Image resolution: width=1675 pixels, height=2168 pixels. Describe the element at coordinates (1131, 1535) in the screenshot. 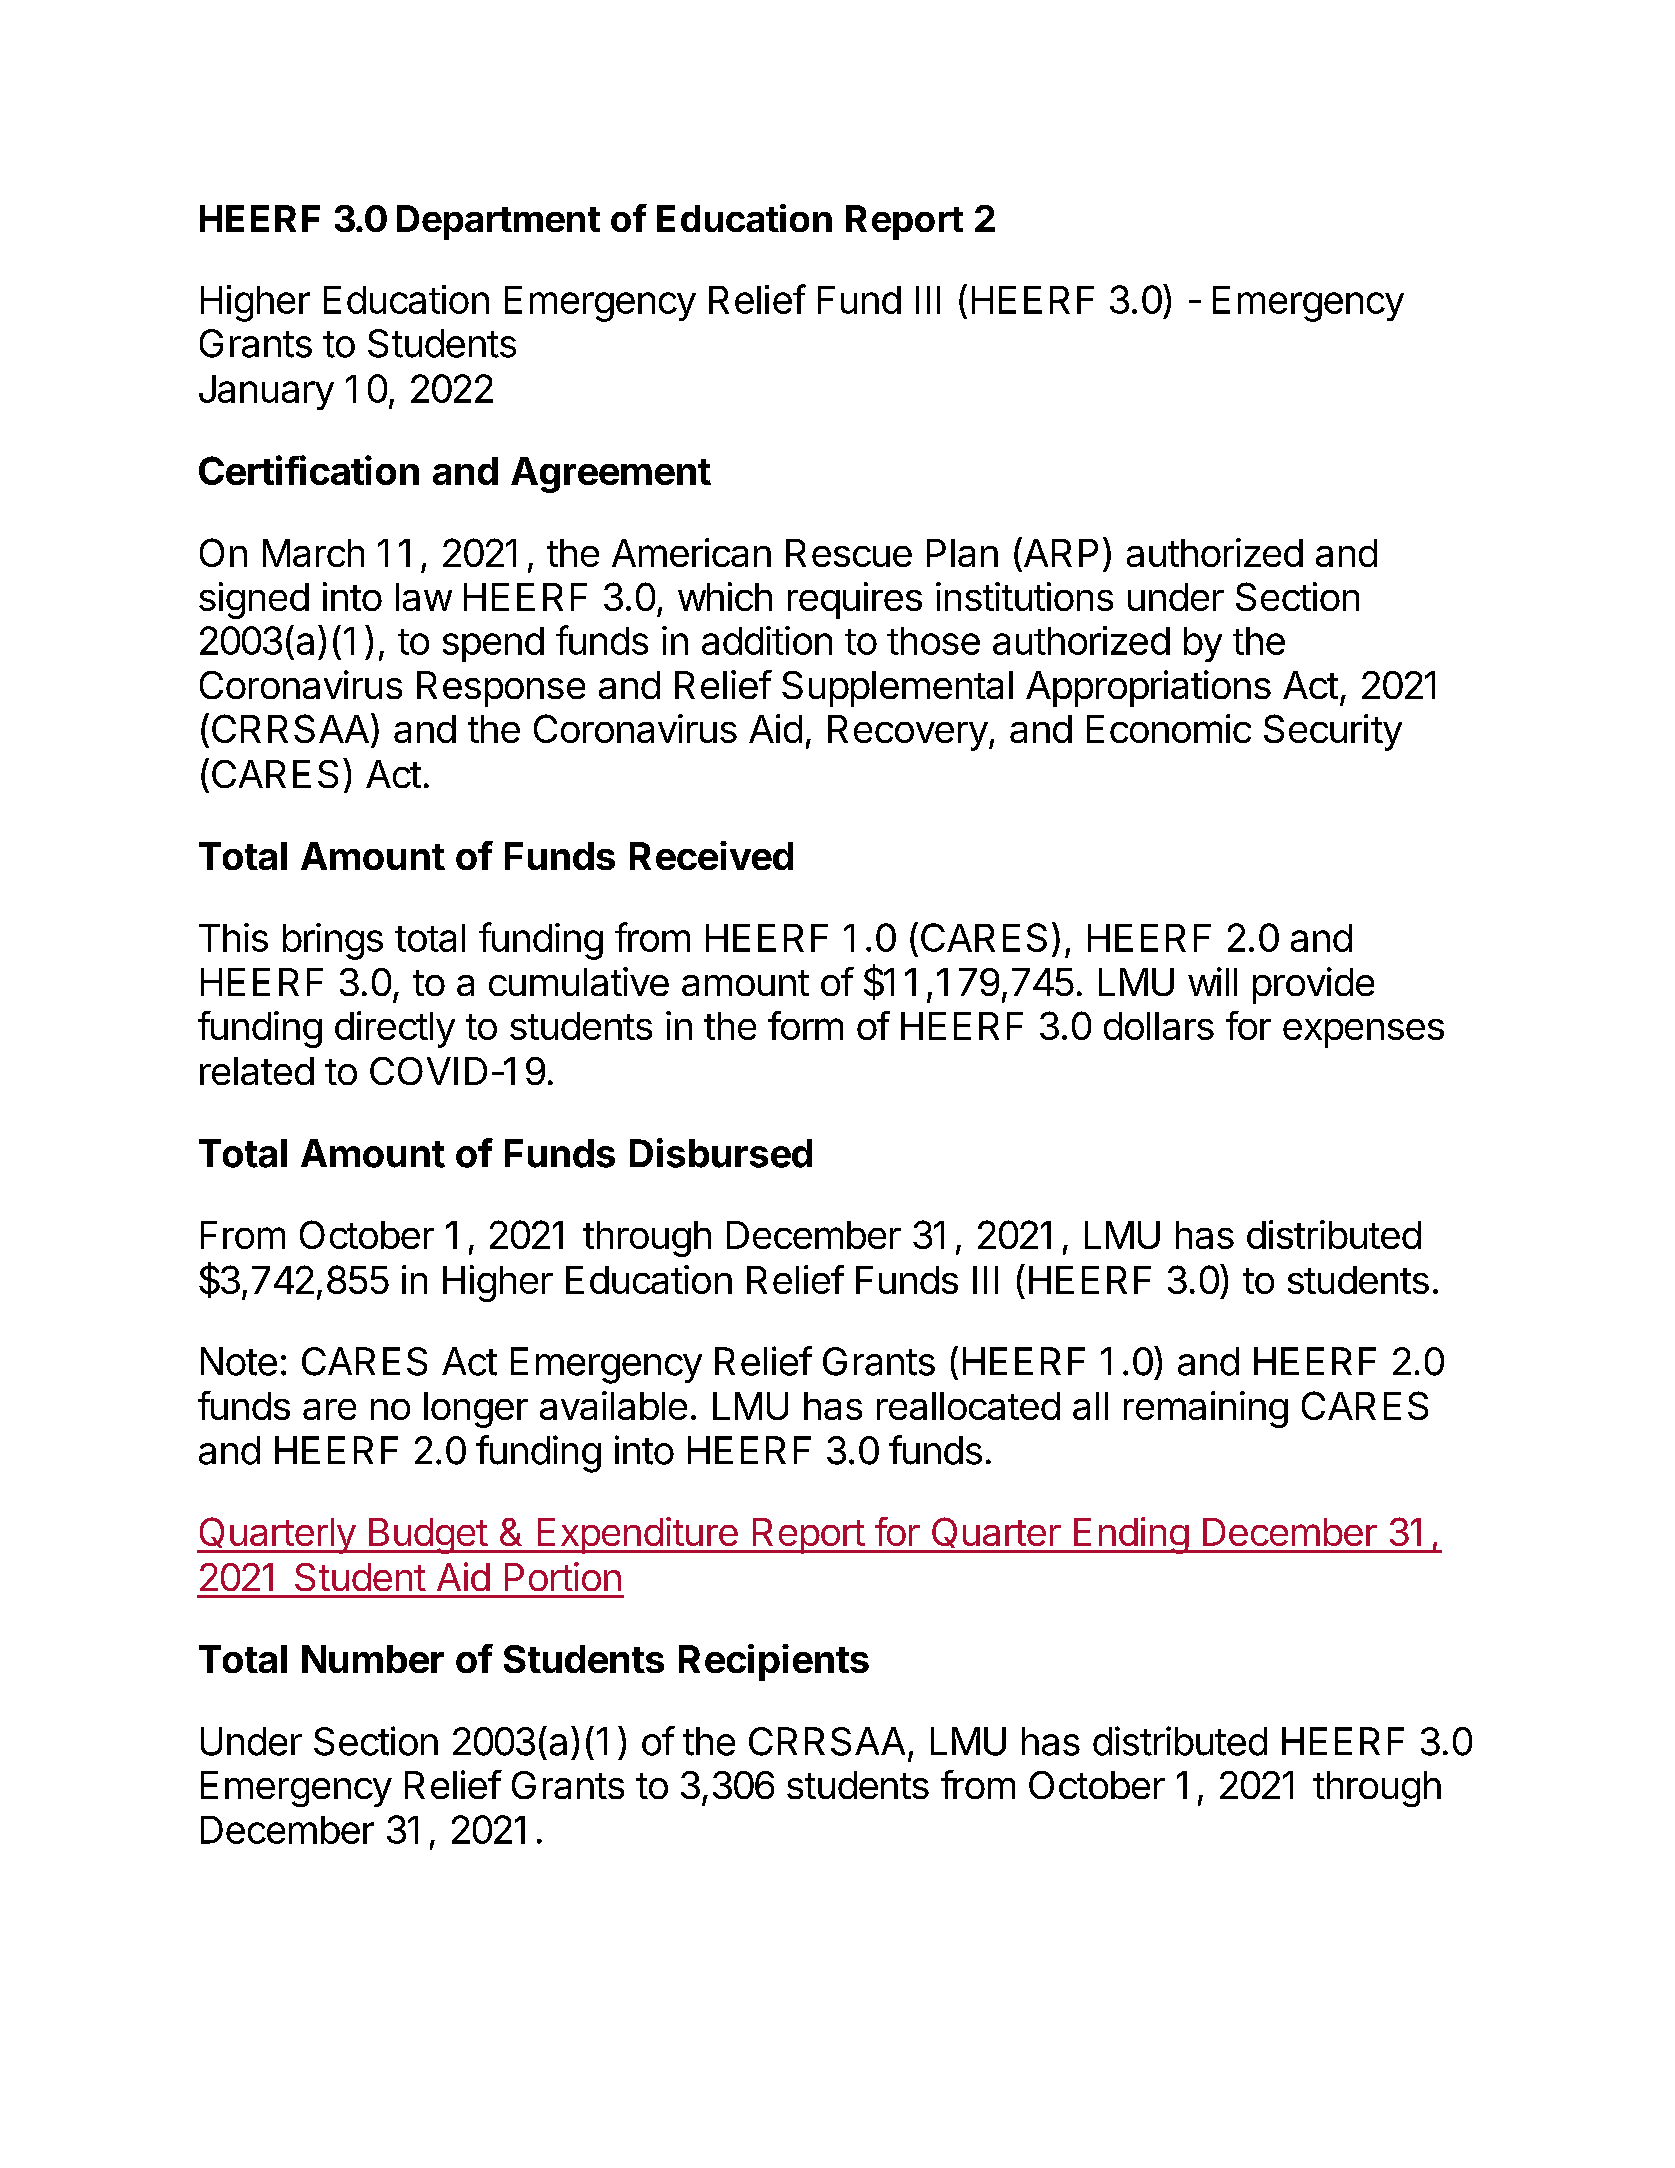

I see `Ending` at that location.
